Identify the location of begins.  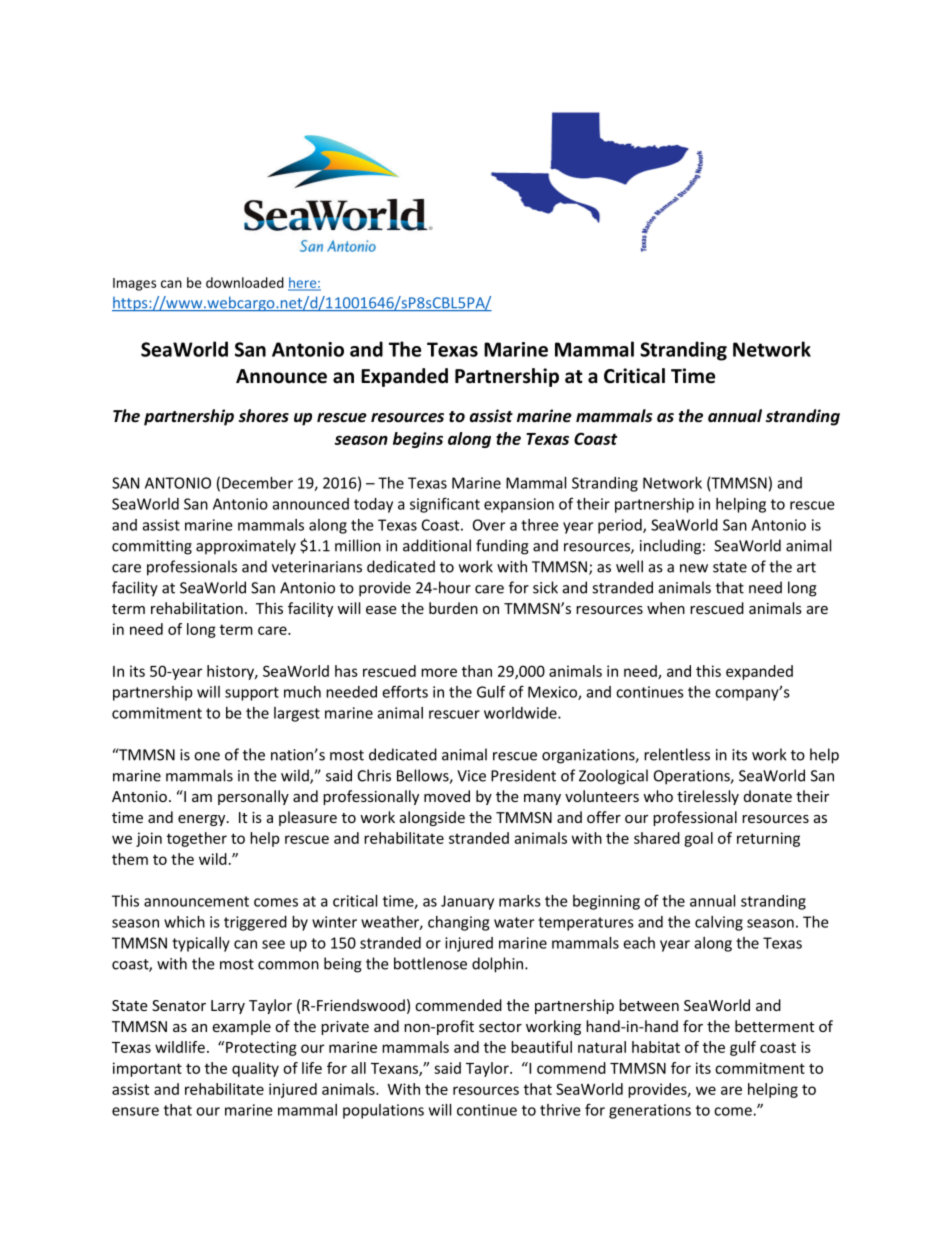
(418, 440).
